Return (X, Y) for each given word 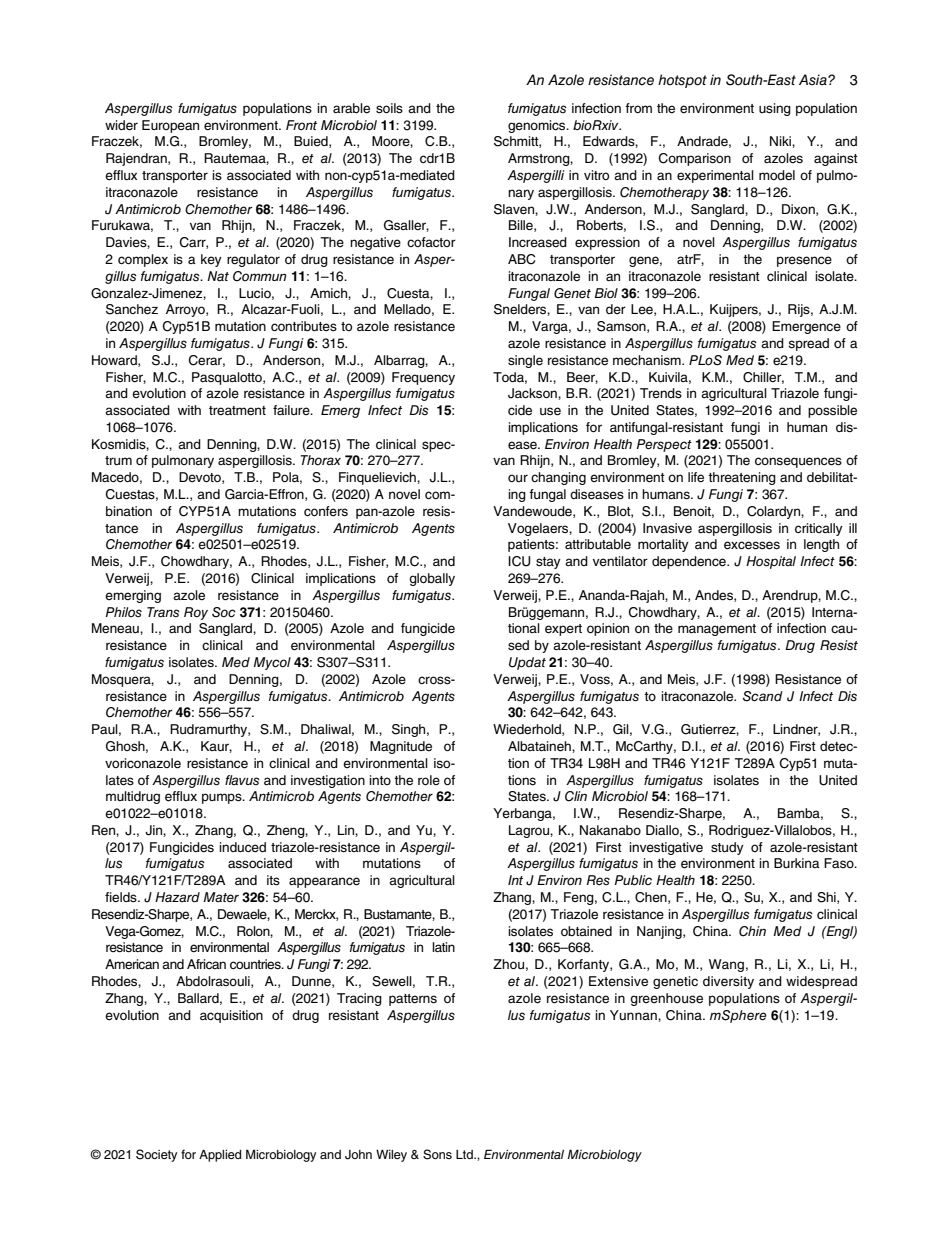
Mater (221, 897)
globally (432, 579)
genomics (538, 126)
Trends (661, 393)
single (525, 361)
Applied (220, 1156)
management (717, 630)
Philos (124, 612)
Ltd (465, 1154)
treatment (237, 410)
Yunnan (634, 1015)
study (727, 848)
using (775, 109)
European (170, 126)
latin (443, 947)
